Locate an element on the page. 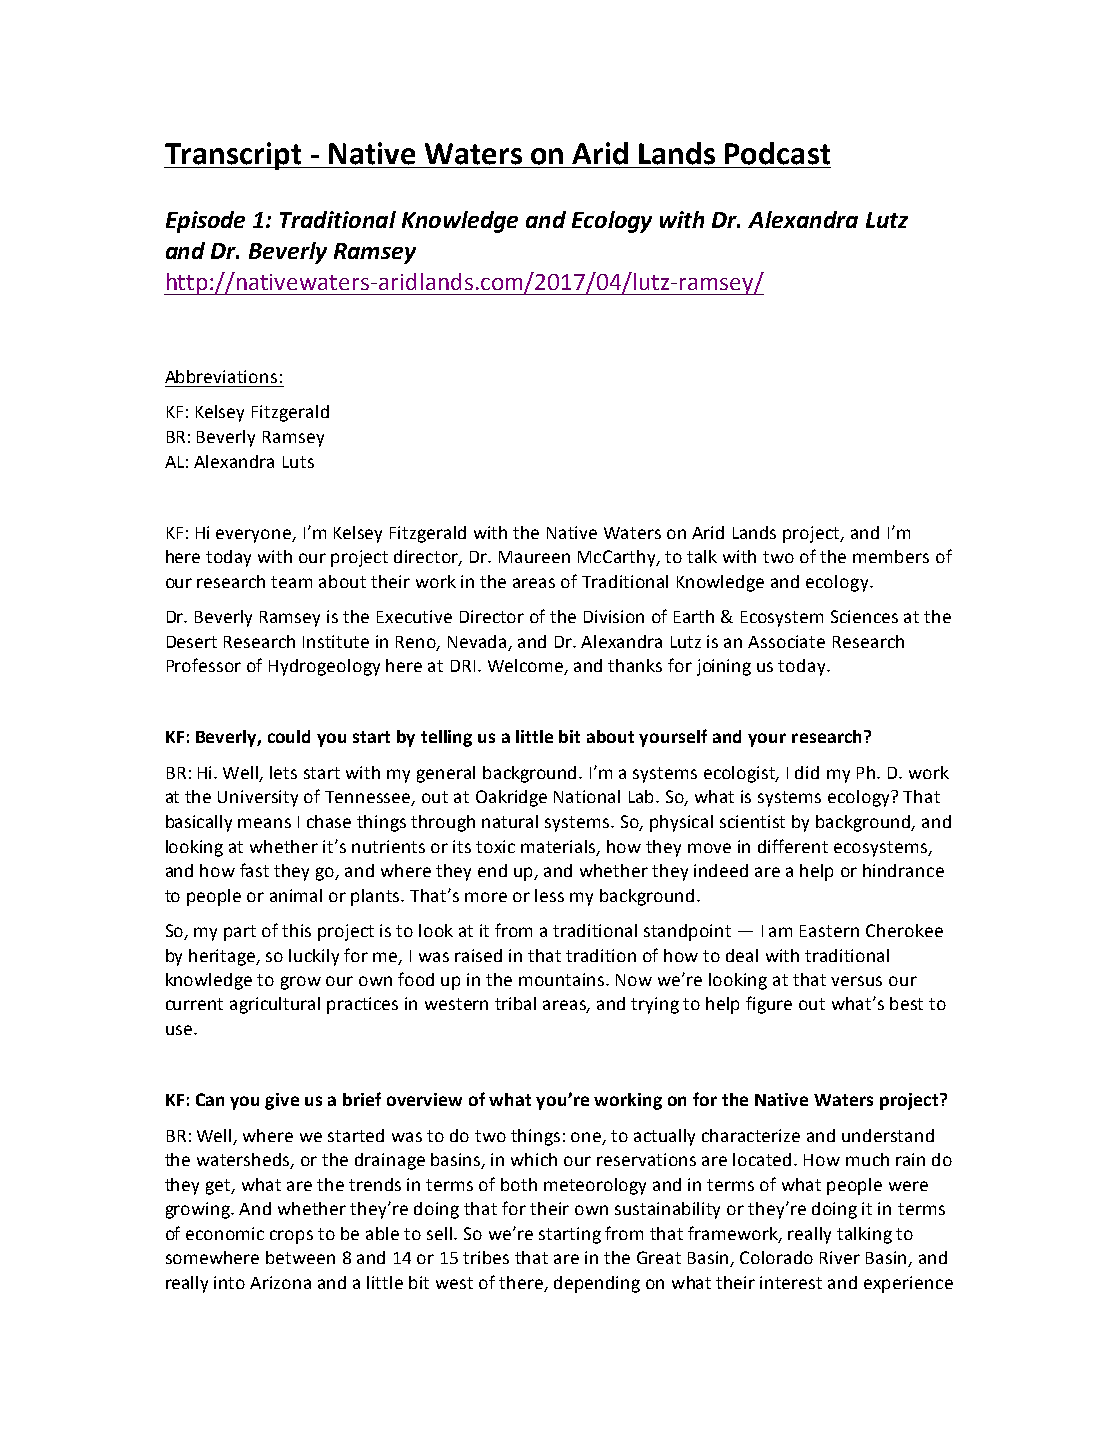 The width and height of the page is (1118, 1447). agricultural is located at coordinates (275, 1005).
